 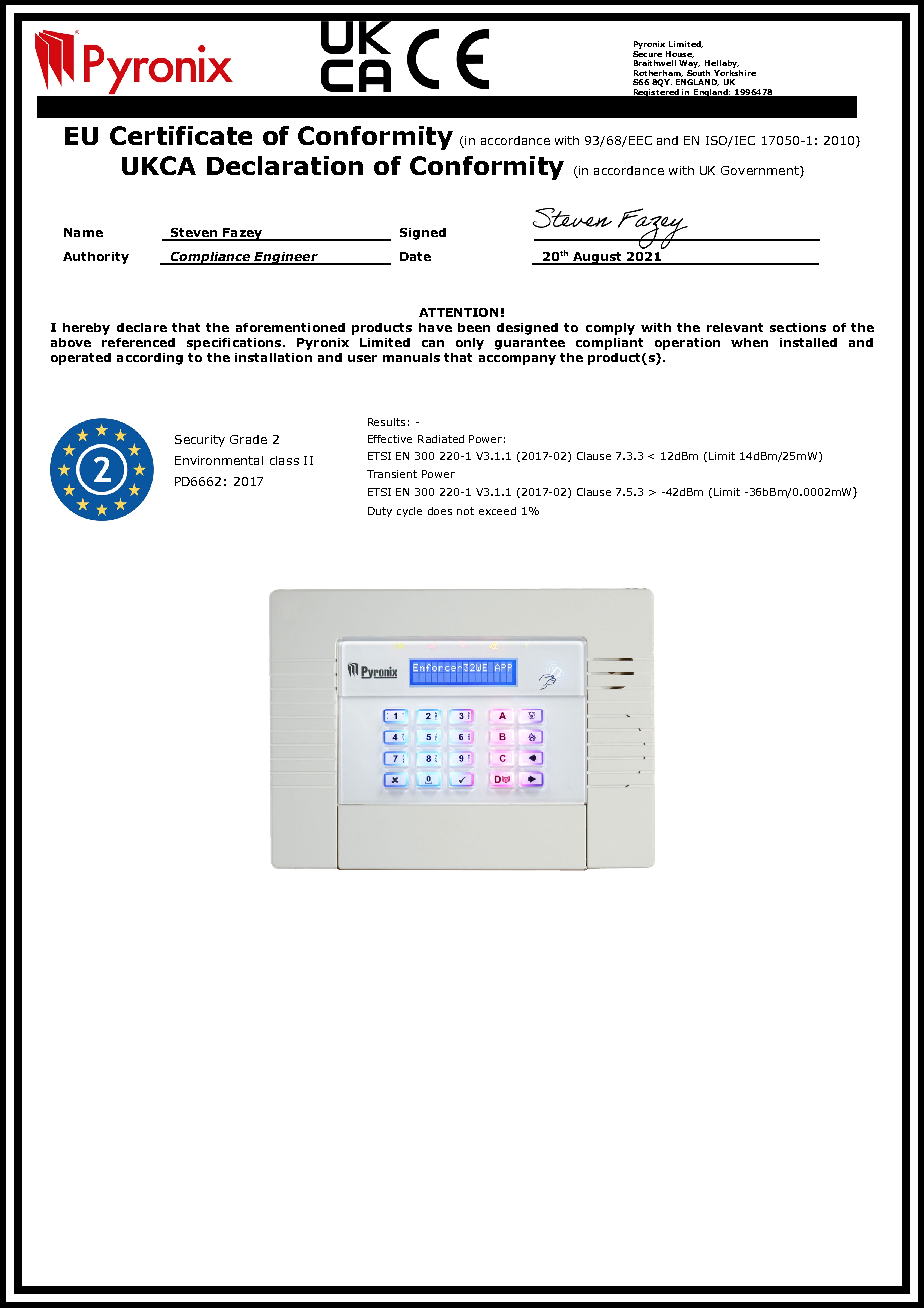 What do you see at coordinates (440, 511) in the document?
I see `does` at bounding box center [440, 511].
